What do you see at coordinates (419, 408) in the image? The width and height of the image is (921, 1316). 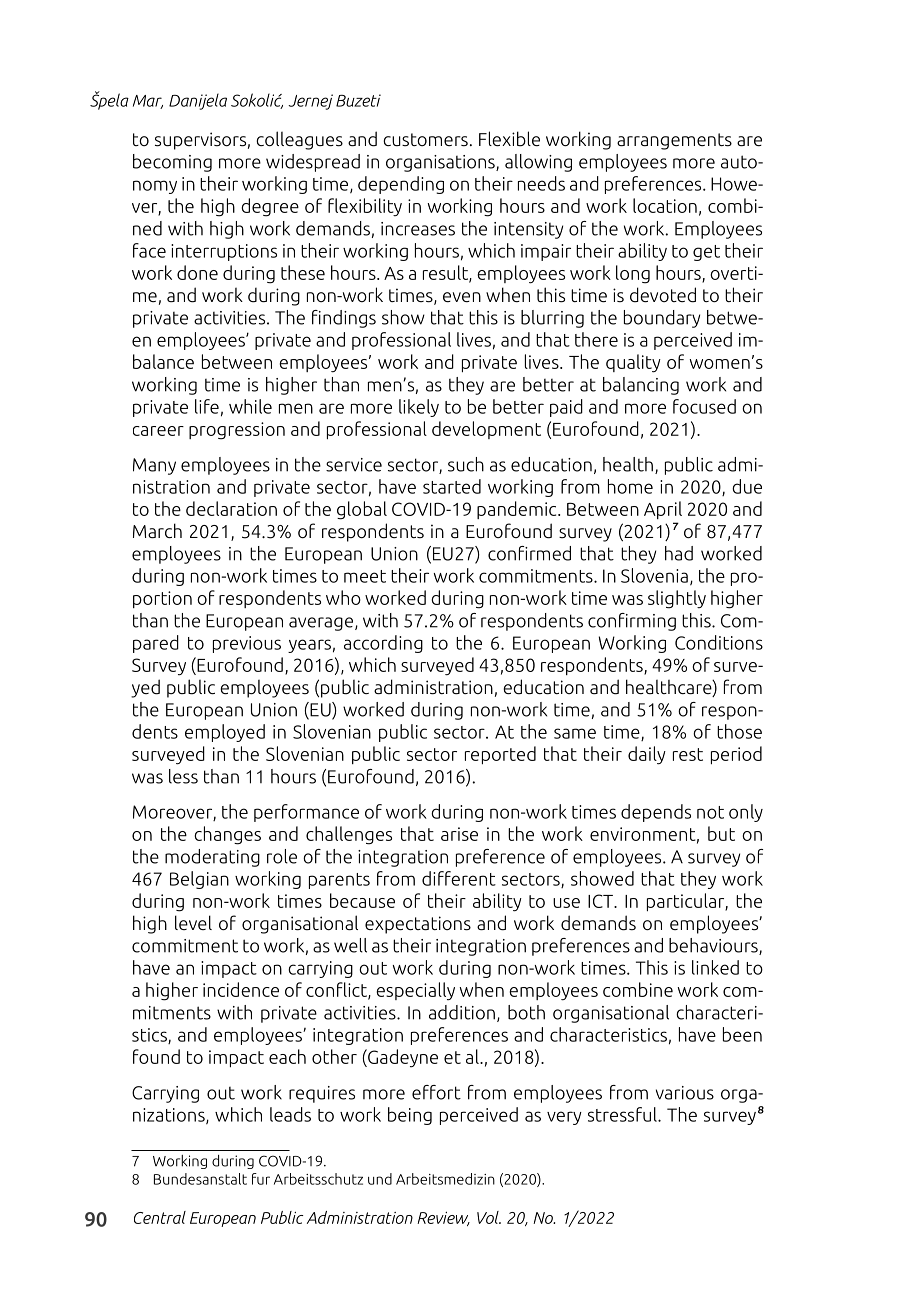 I see `likely` at bounding box center [419, 408].
